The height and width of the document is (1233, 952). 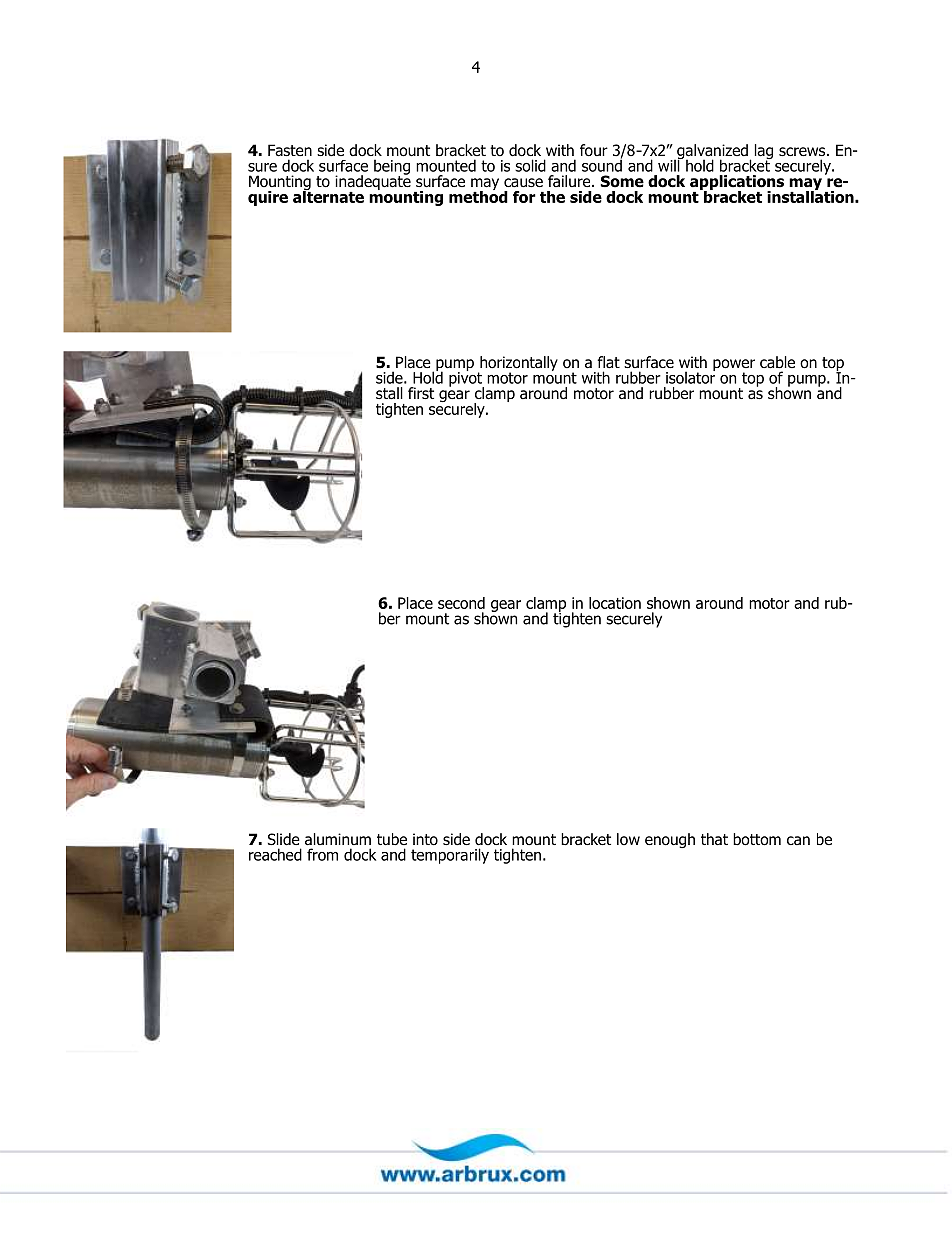 I want to click on second, so click(x=461, y=603).
